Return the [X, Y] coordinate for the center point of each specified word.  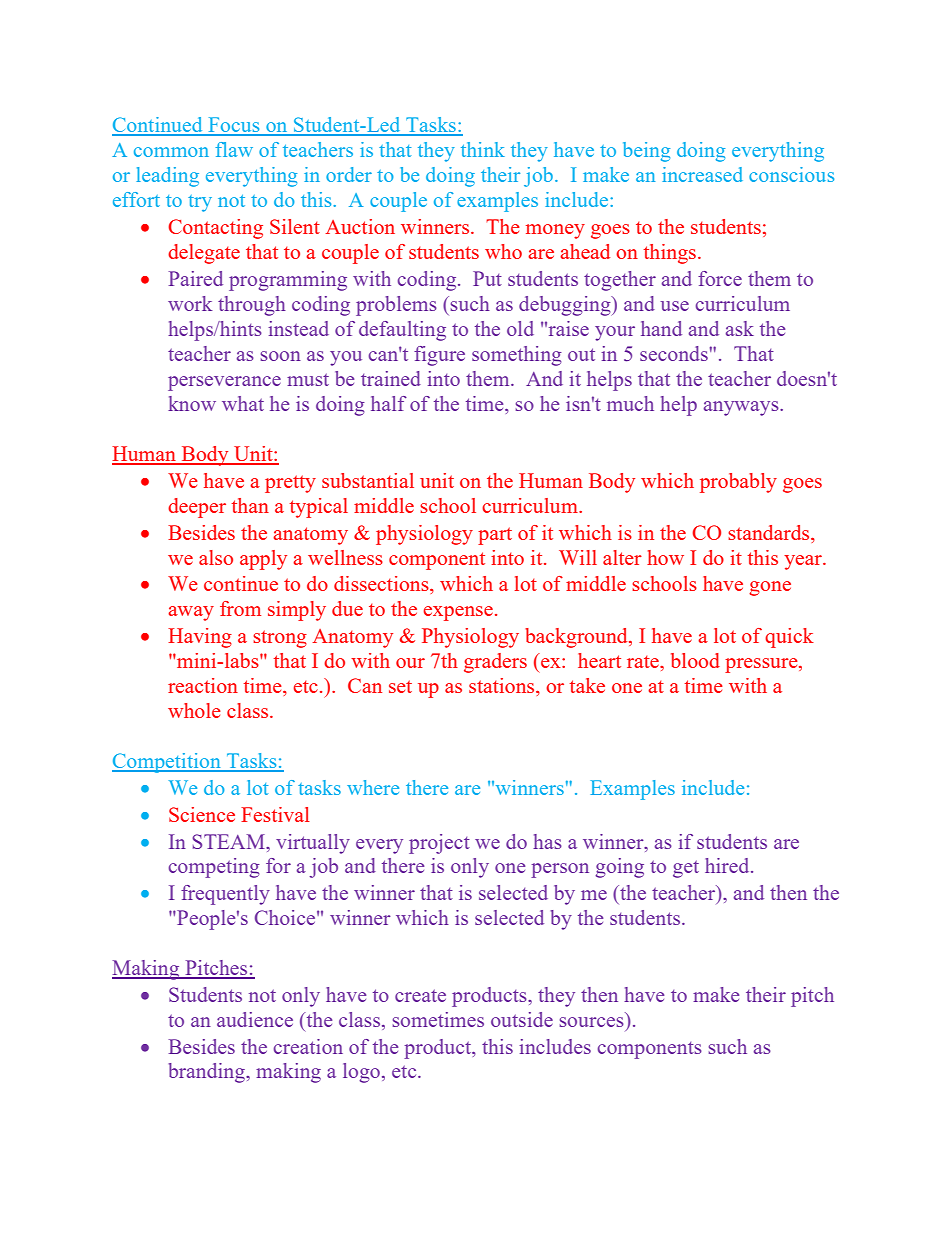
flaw [234, 149]
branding [208, 1073]
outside [522, 1019]
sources [592, 1022]
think [483, 149]
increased [702, 174]
